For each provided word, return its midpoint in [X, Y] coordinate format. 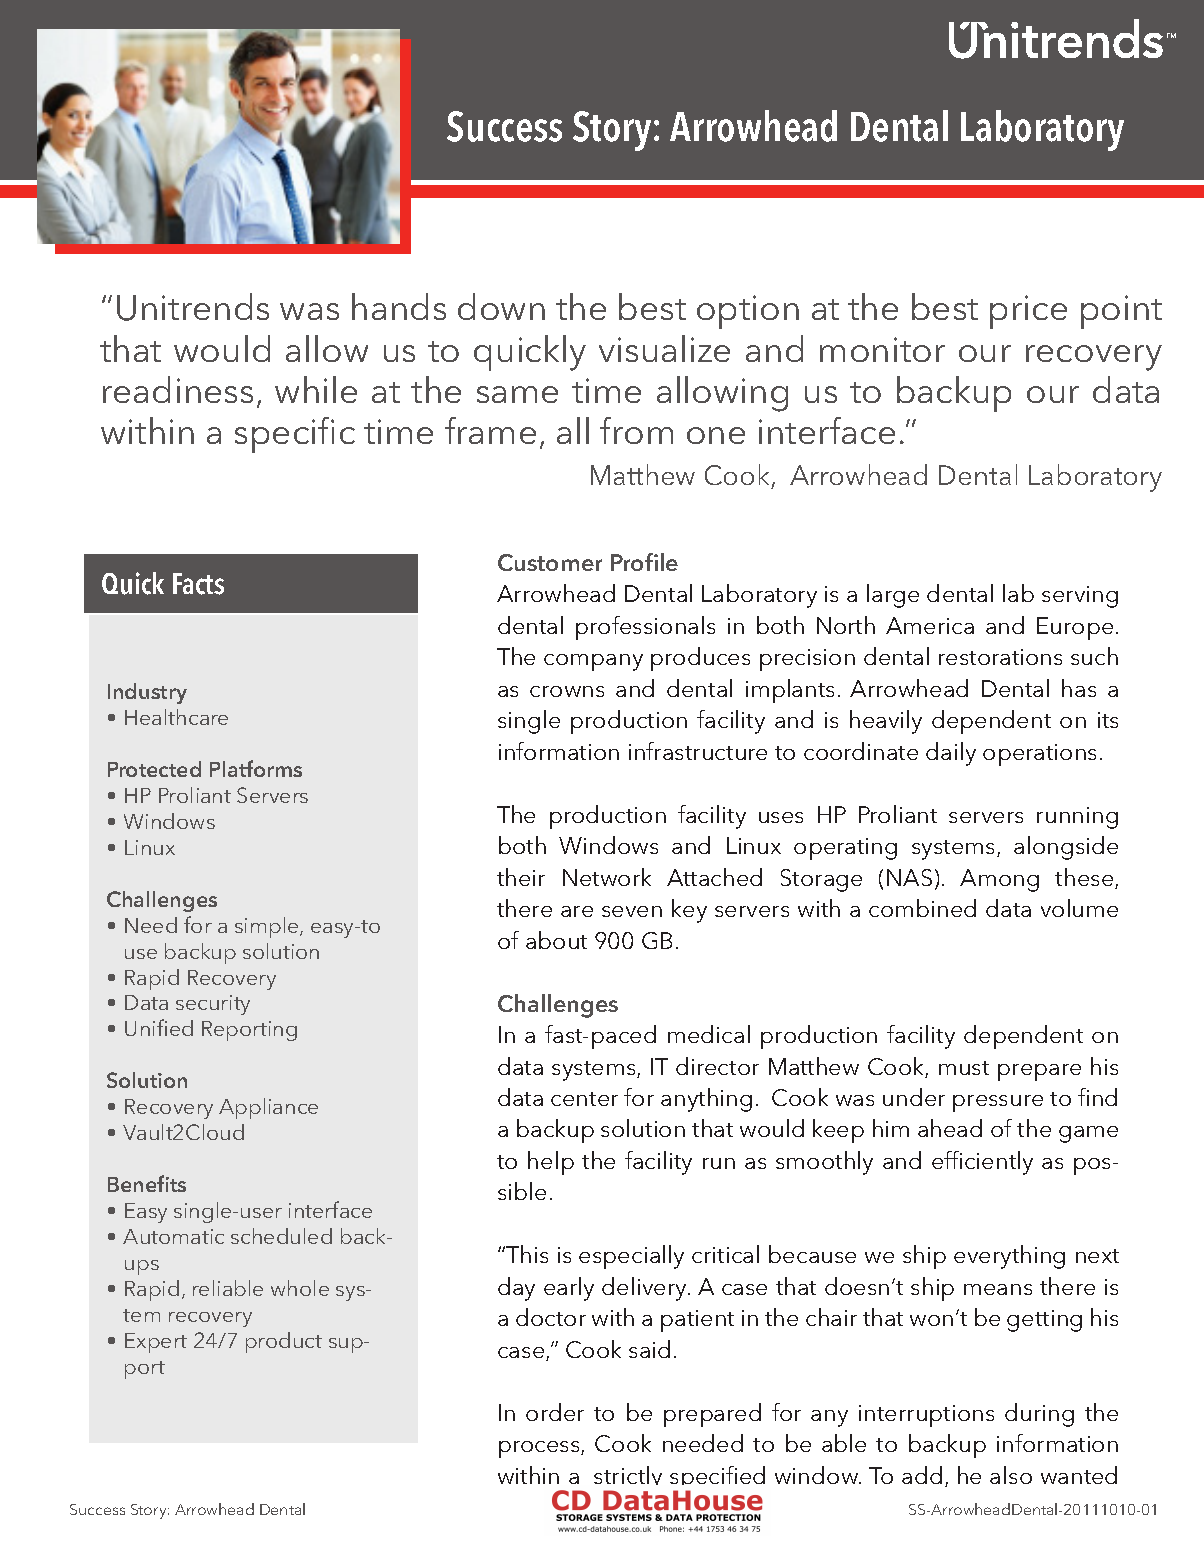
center [584, 1099]
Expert [156, 1343]
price [1028, 312]
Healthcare [176, 717]
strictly [628, 1479]
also [1011, 1475]
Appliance [268, 1108]
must [964, 1068]
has [1079, 688]
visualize [664, 348]
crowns [567, 691]
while [316, 389]
